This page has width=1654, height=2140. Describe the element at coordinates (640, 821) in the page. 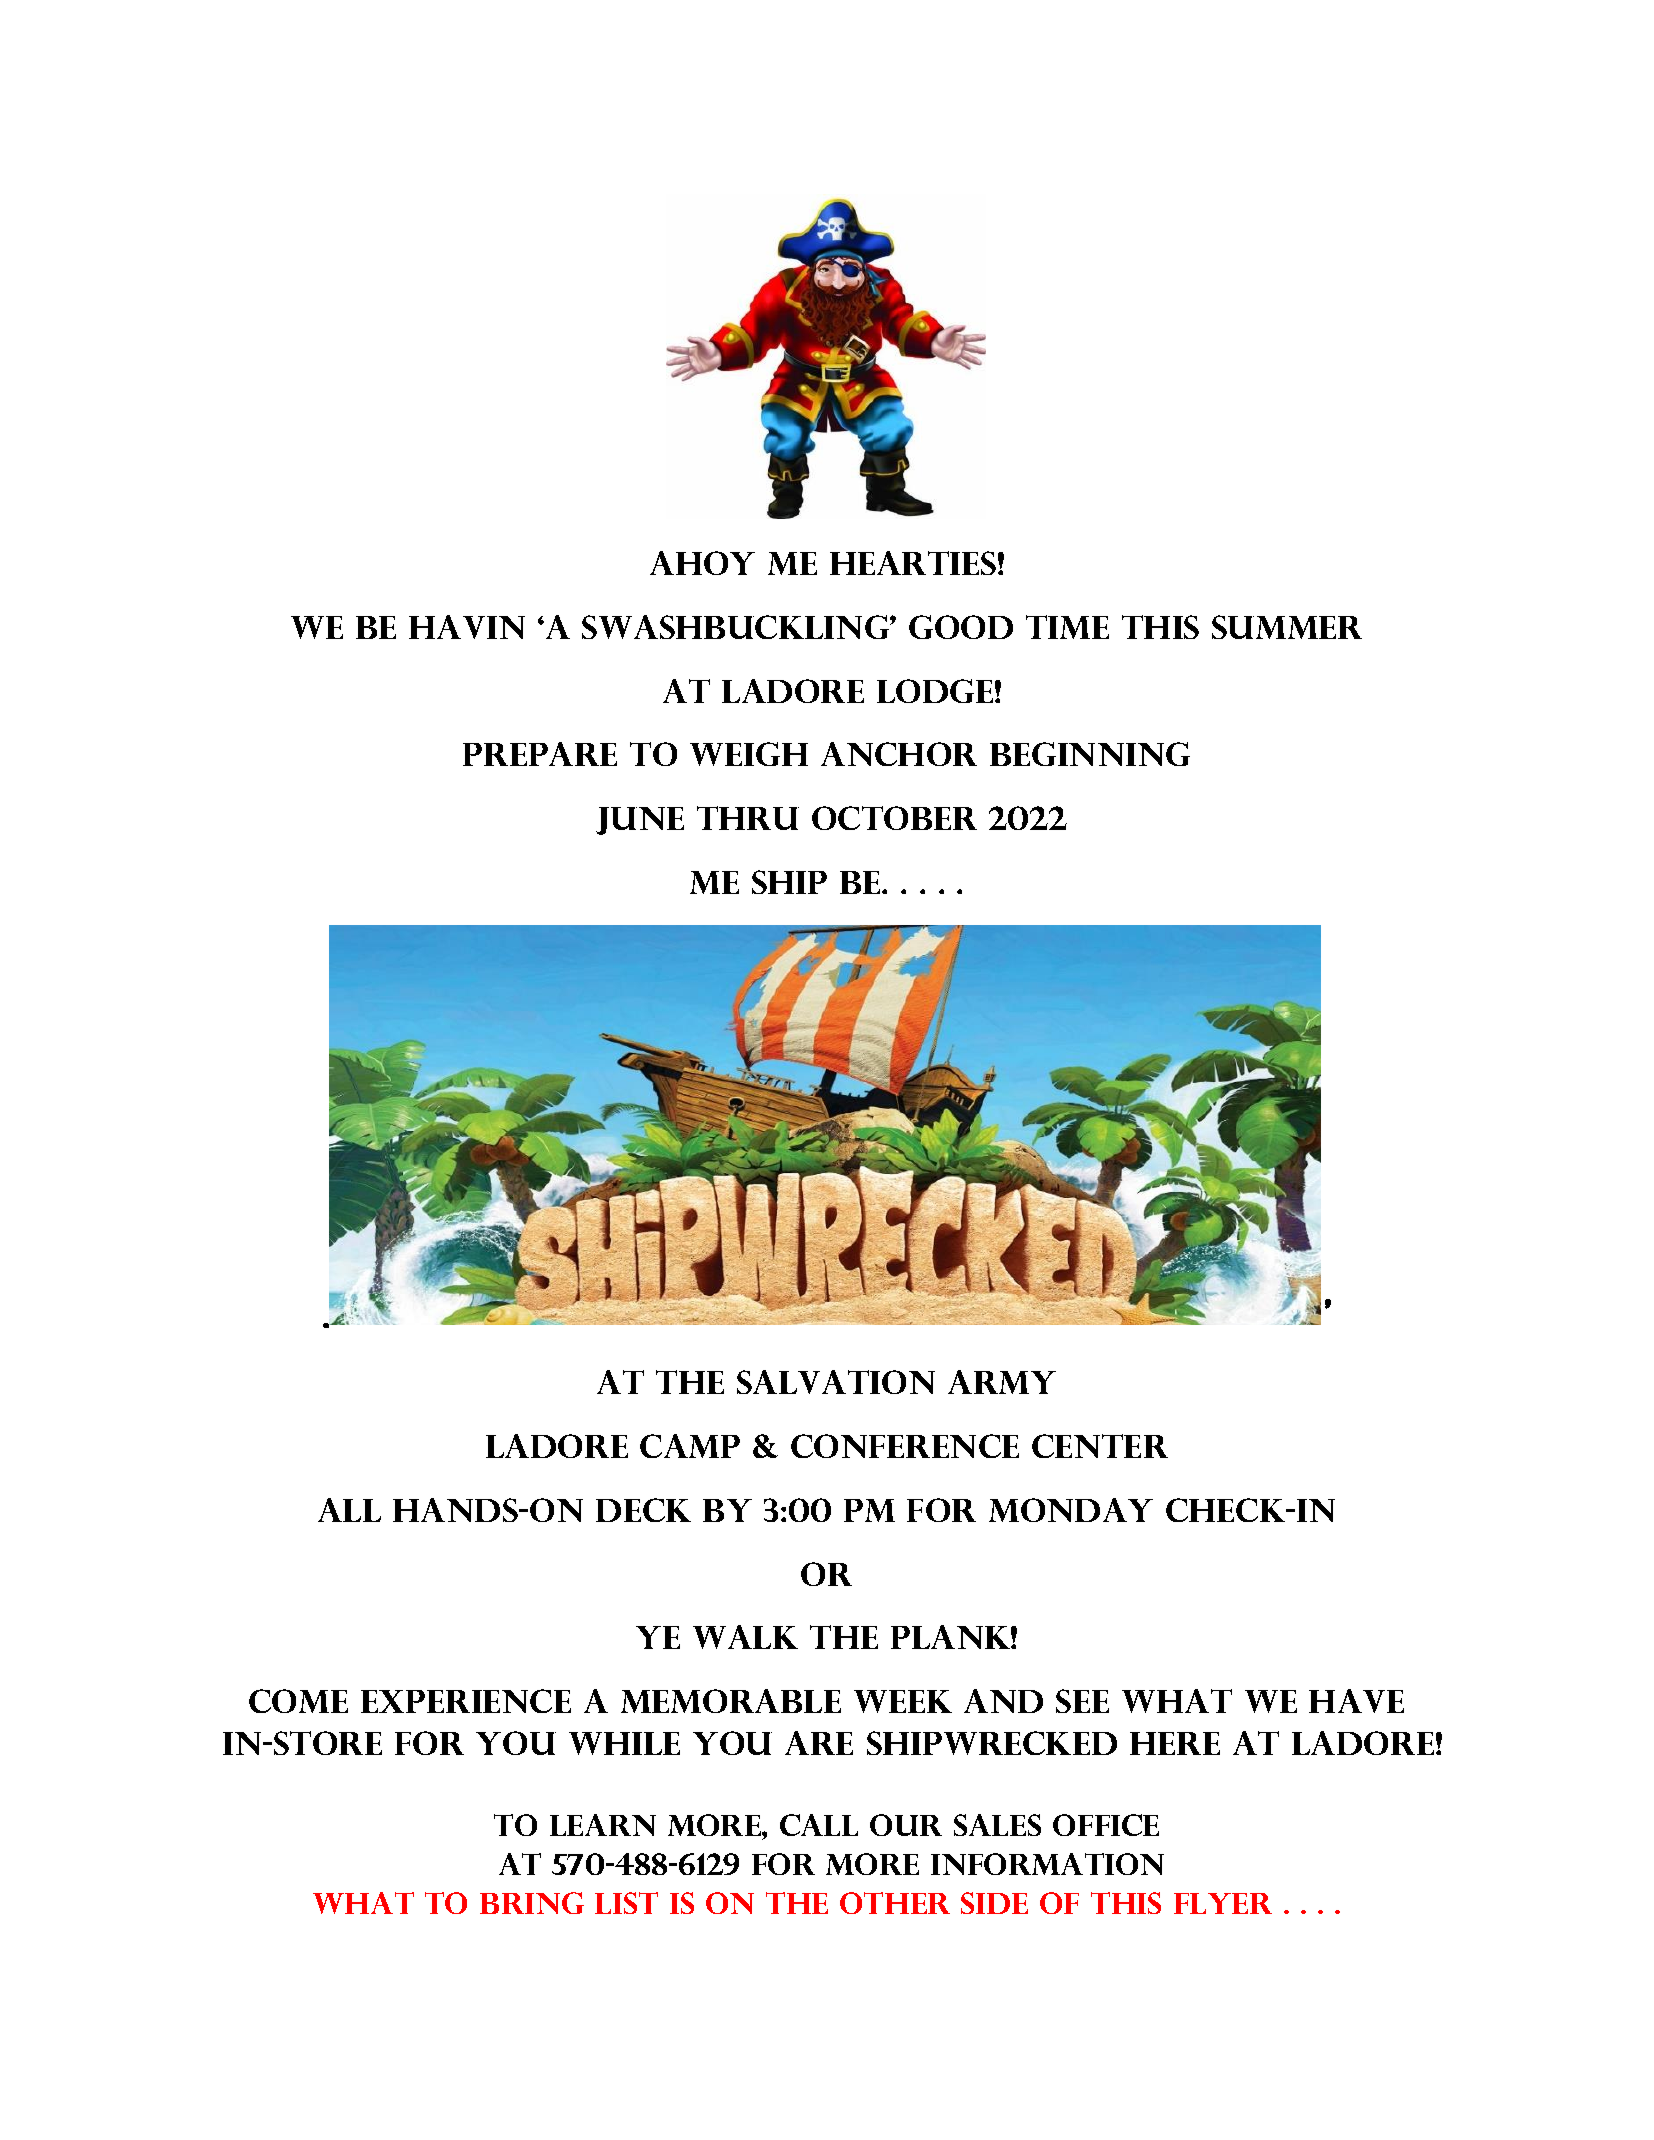

I see `June` at that location.
